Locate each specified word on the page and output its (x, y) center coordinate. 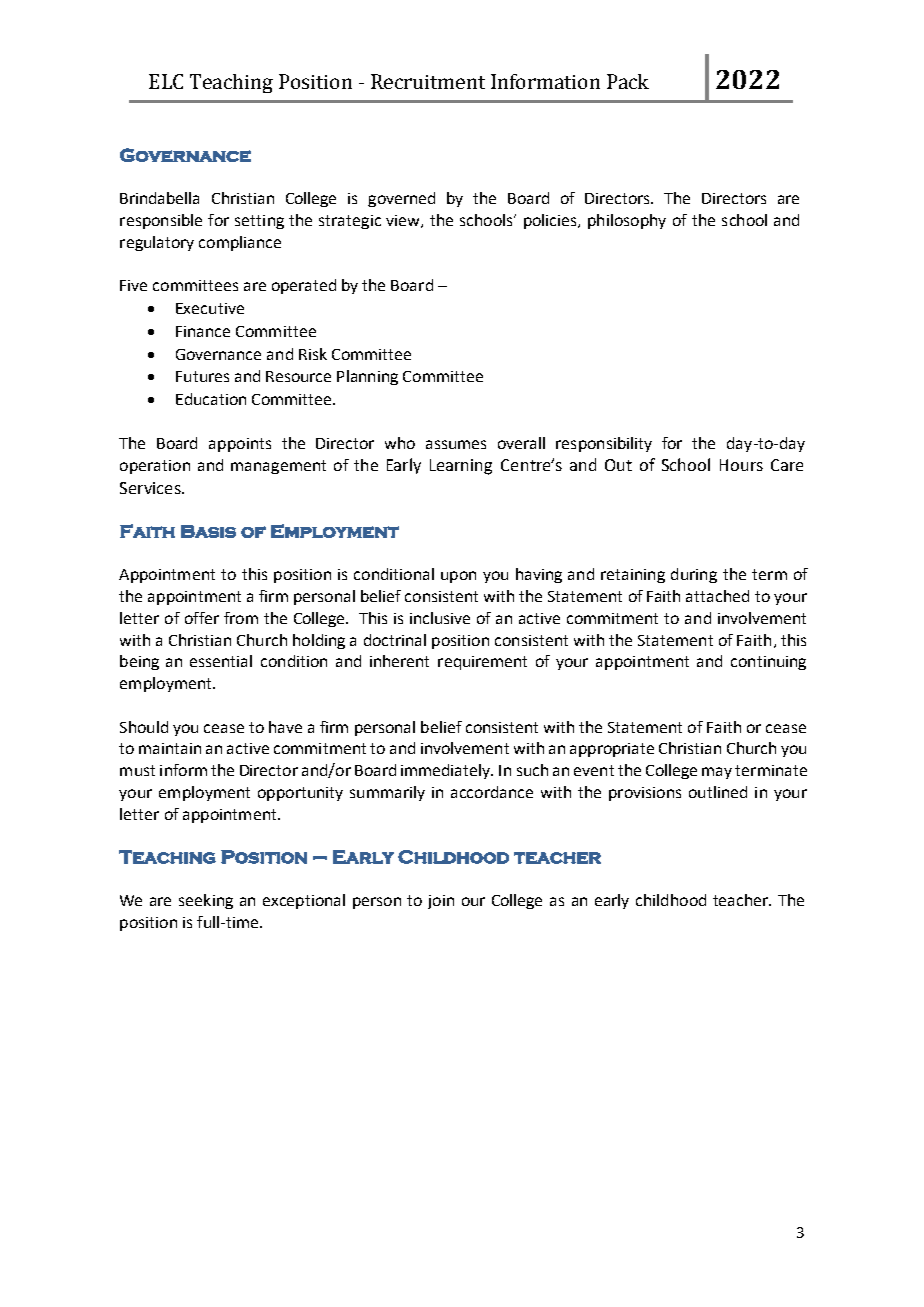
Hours (741, 465)
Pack (628, 81)
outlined (718, 792)
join (441, 902)
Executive (210, 308)
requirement (482, 663)
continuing (768, 663)
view (404, 221)
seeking (206, 901)
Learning (461, 467)
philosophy (627, 221)
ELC (166, 81)
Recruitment (428, 81)
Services (151, 488)
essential (221, 661)
